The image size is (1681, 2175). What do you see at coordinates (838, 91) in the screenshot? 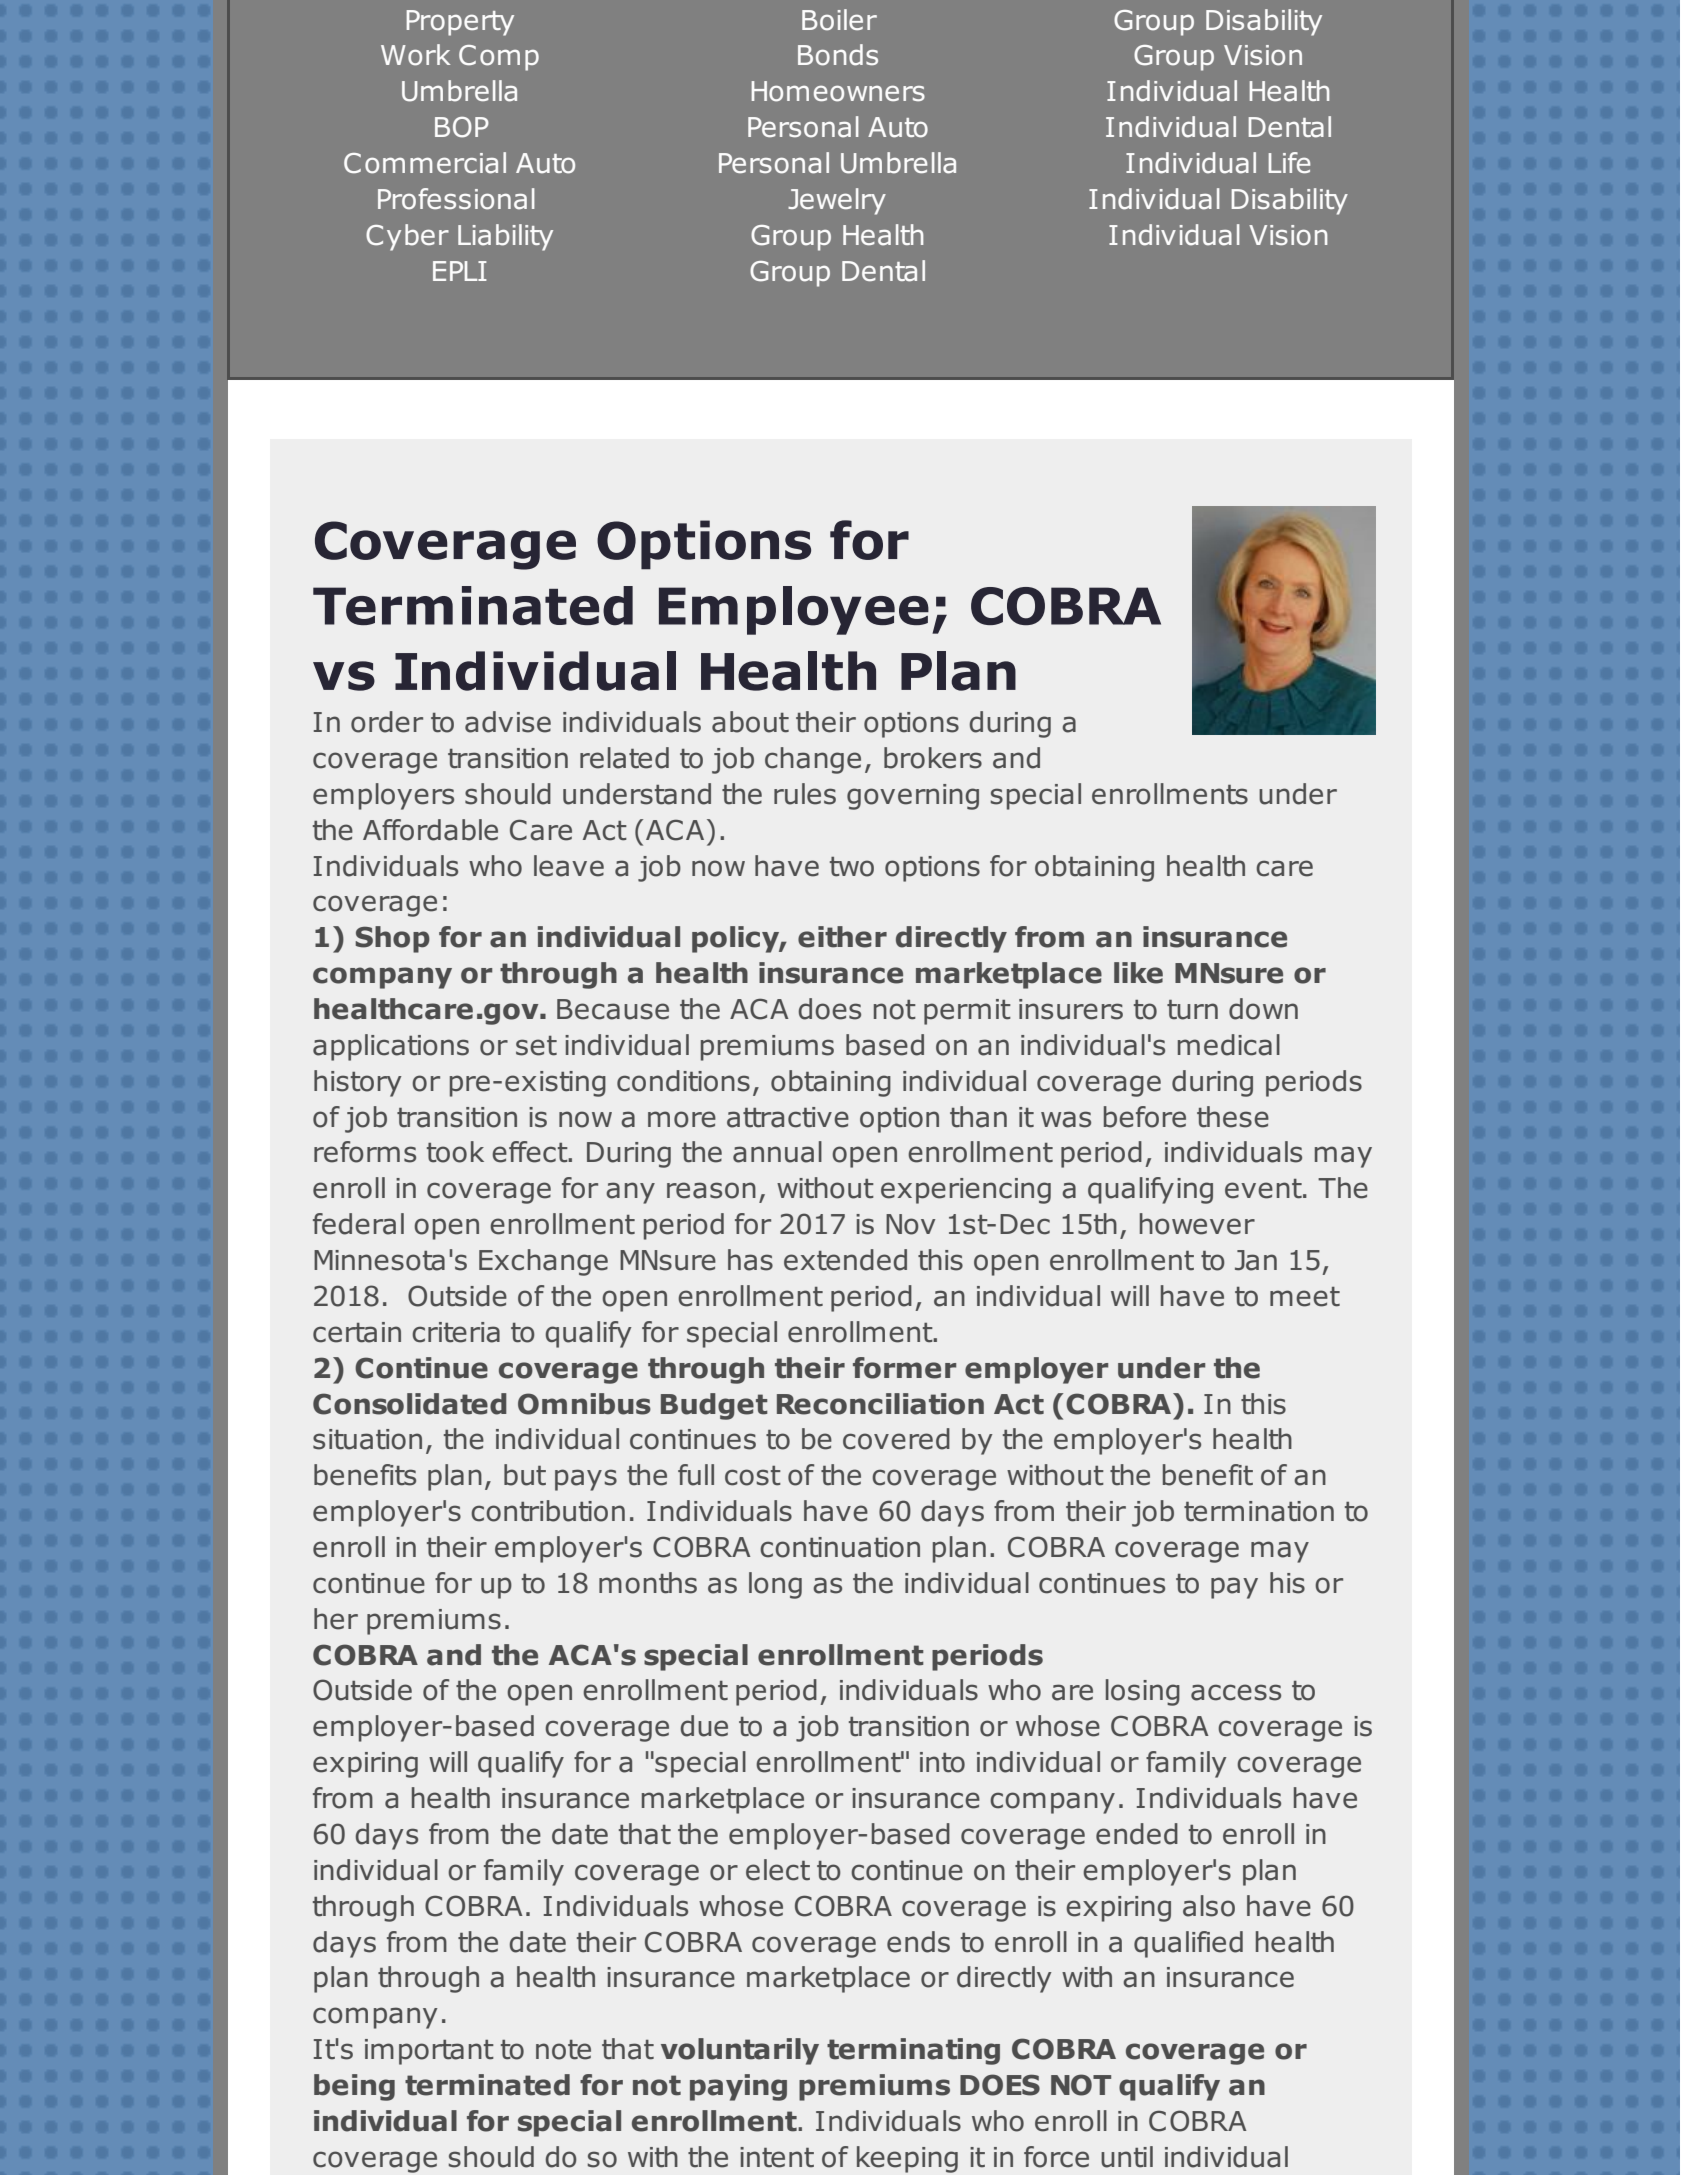
I see `Homeowners` at bounding box center [838, 91].
